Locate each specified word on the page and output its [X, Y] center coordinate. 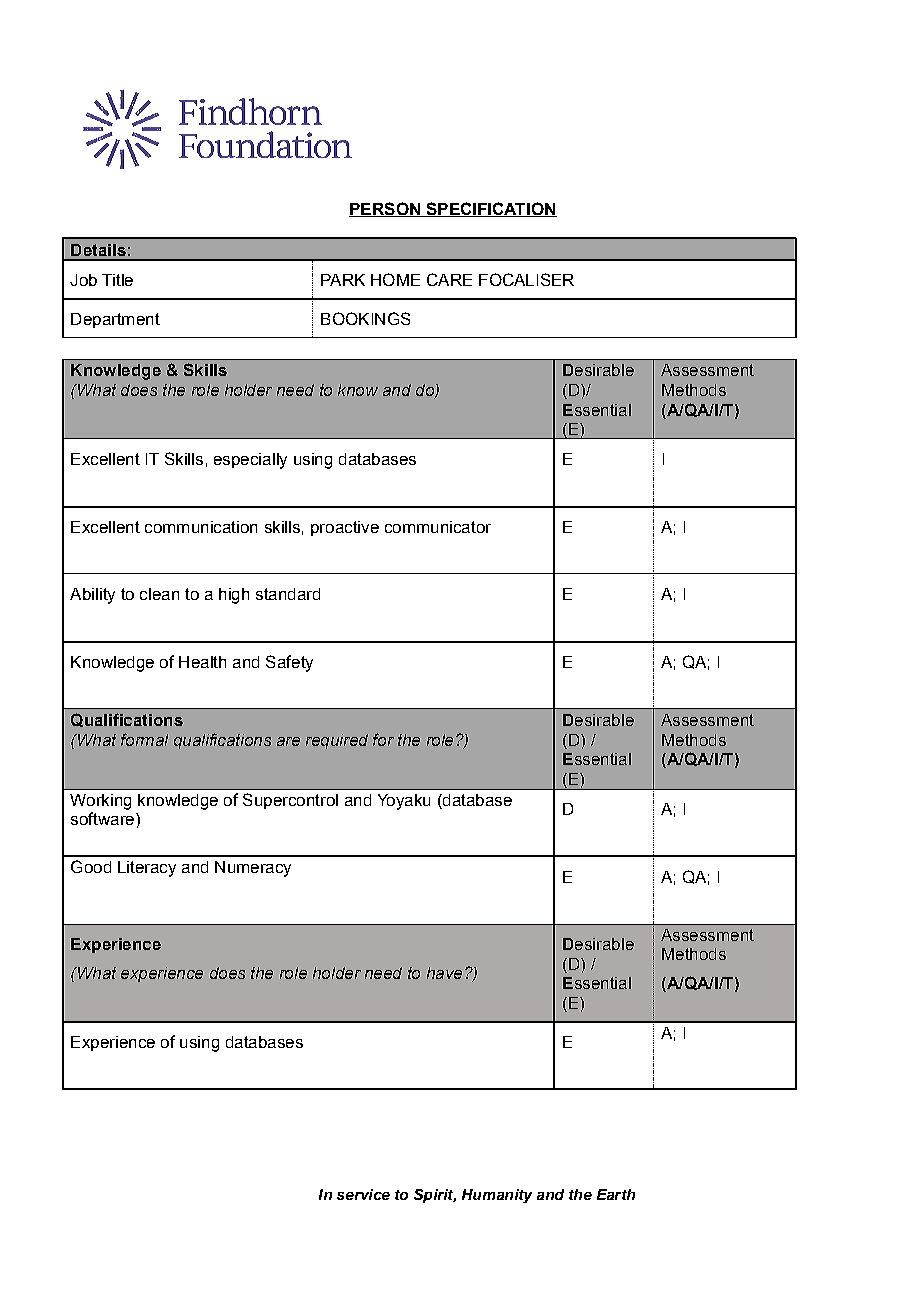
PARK [343, 280]
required [337, 741]
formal [144, 739]
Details [98, 250]
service [363, 1194]
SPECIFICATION [490, 209]
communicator [438, 527]
